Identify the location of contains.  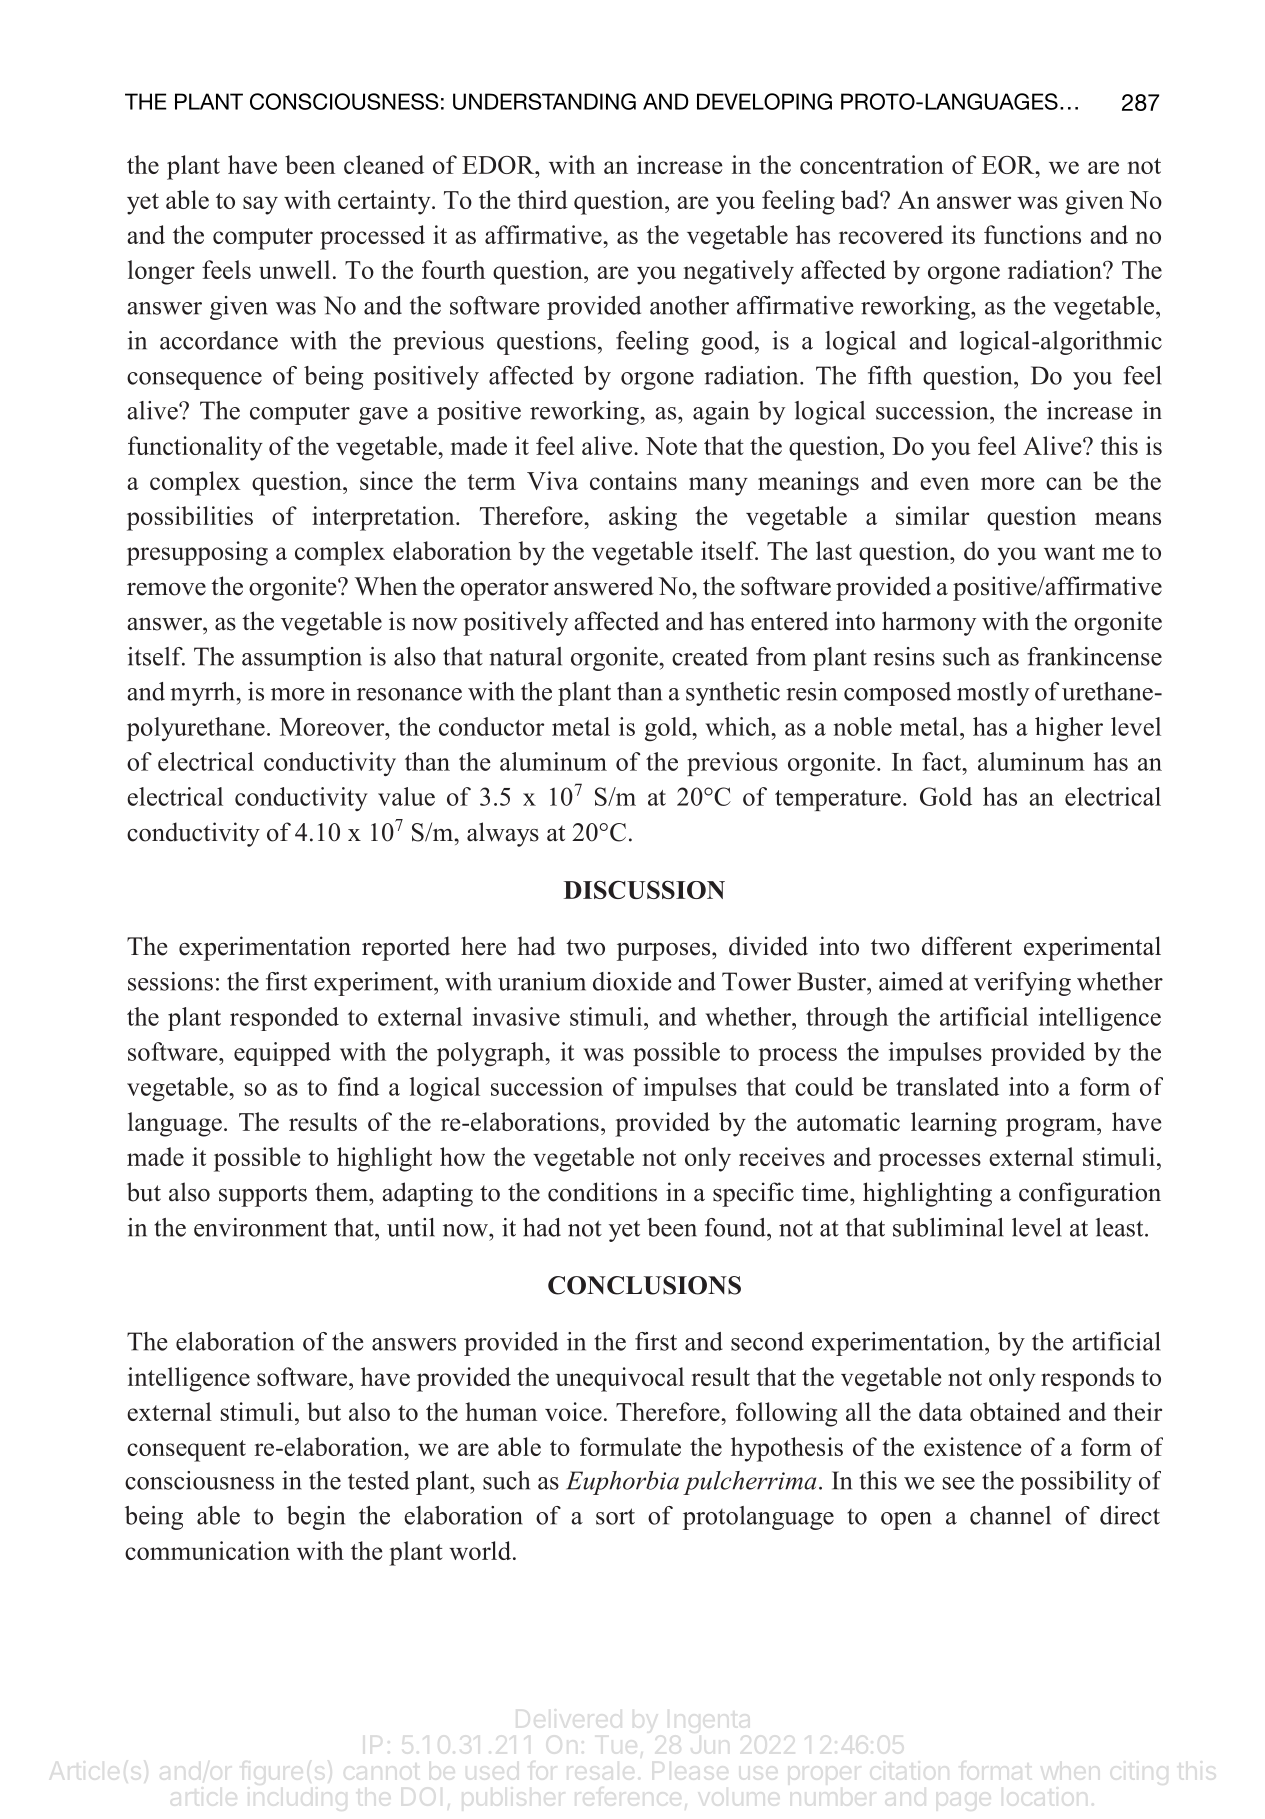
(633, 480).
